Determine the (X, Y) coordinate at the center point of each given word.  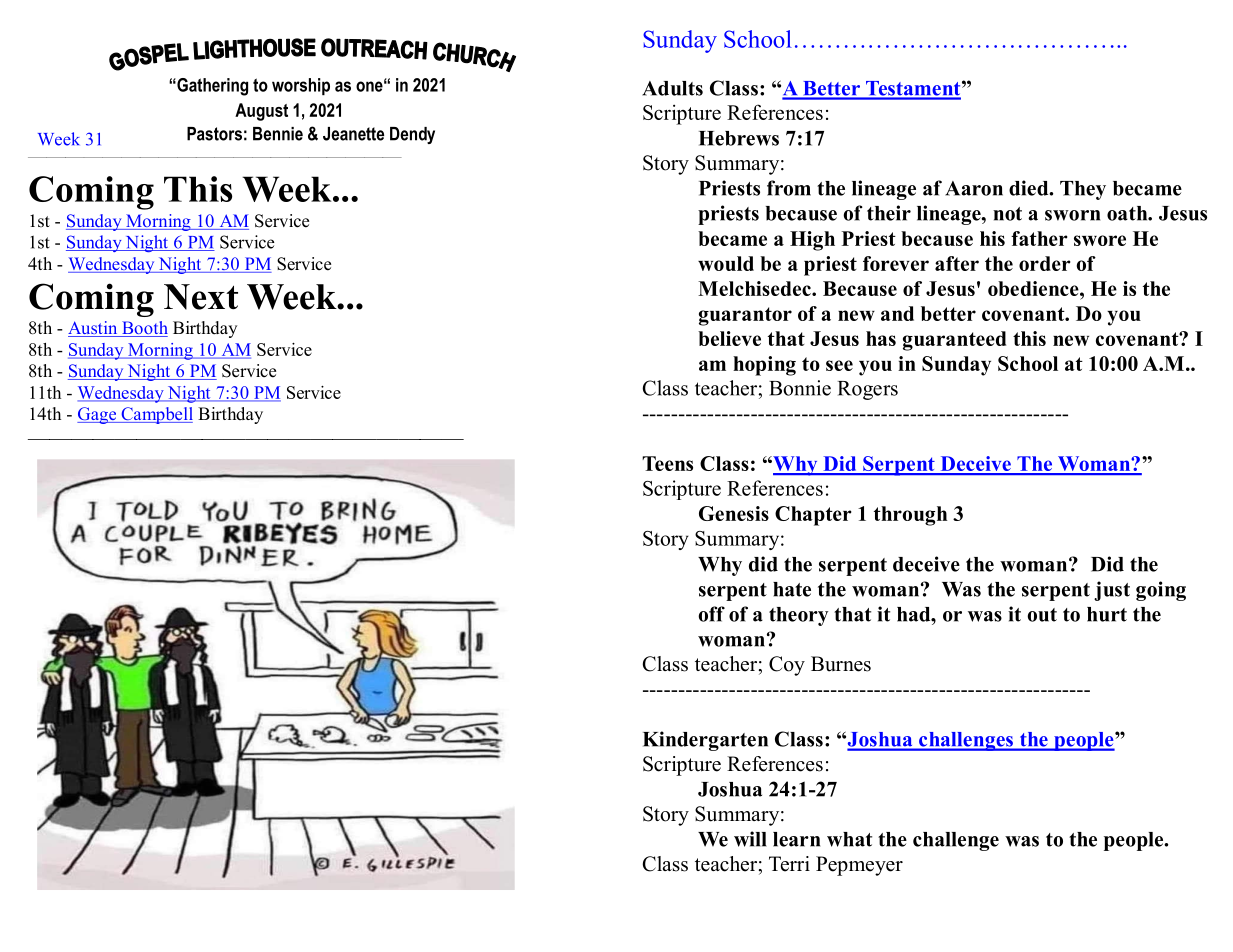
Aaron (974, 188)
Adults (672, 88)
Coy (787, 666)
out (1042, 615)
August (261, 112)
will (750, 839)
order (1045, 263)
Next (201, 297)
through (910, 516)
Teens (667, 463)
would (726, 263)
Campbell (156, 415)
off (711, 614)
